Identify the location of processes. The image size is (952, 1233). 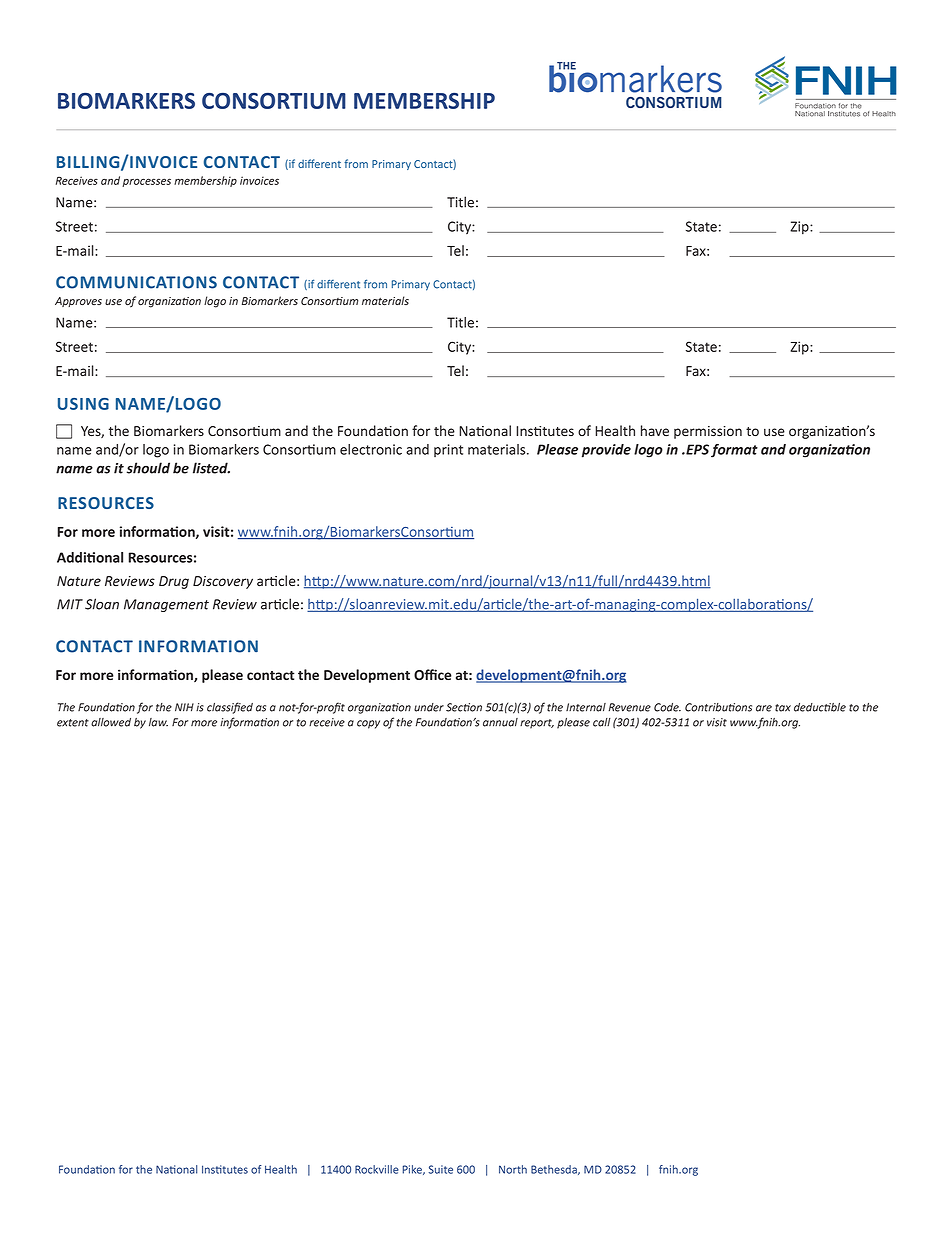
(146, 182).
